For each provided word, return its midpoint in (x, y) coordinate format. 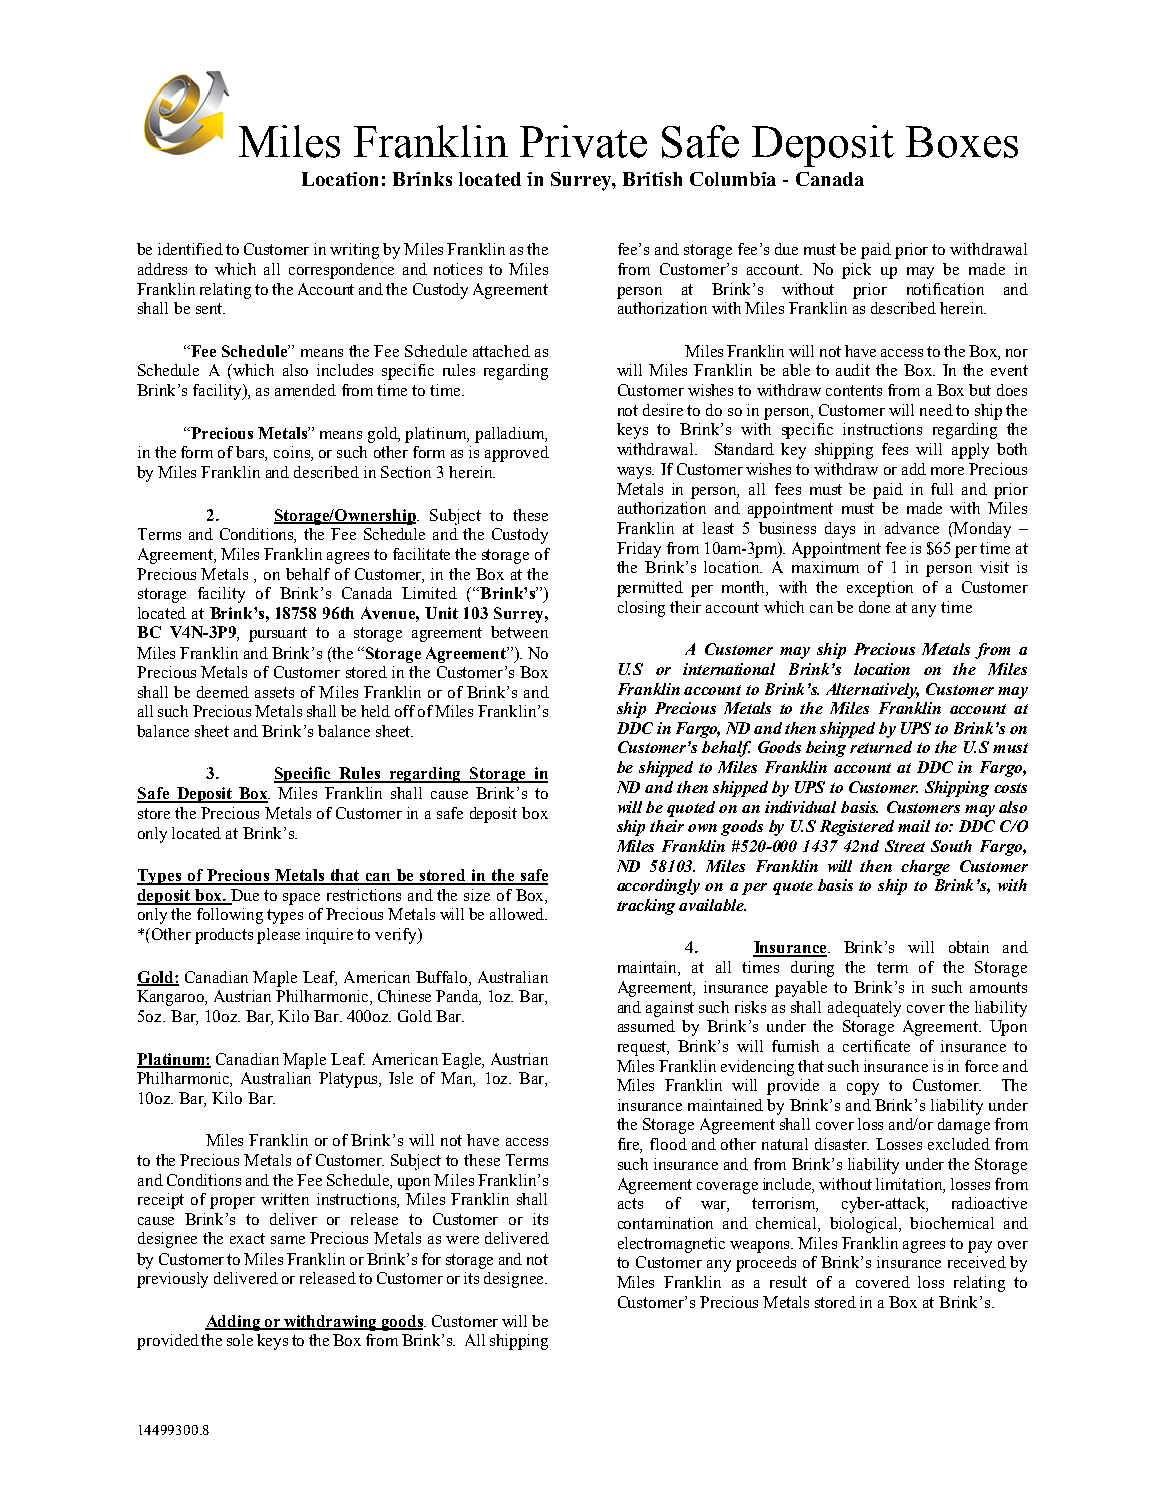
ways (635, 473)
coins (293, 453)
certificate (876, 1046)
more (947, 471)
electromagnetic (671, 1245)
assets (274, 692)
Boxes (962, 142)
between (519, 632)
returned (881, 747)
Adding (234, 1323)
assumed (646, 1026)
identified (190, 249)
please (278, 936)
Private (583, 141)
